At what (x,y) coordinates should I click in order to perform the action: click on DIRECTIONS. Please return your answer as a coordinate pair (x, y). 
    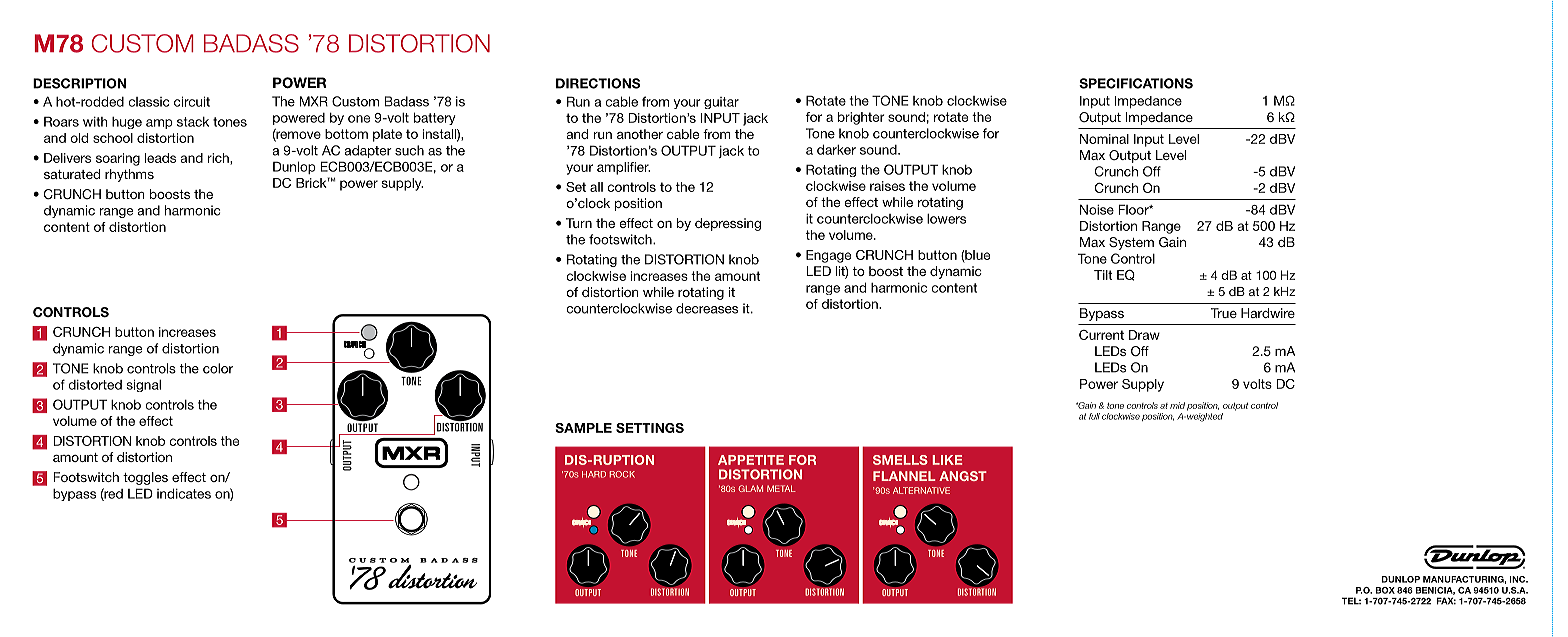
    Looking at the image, I should click on (598, 83).
